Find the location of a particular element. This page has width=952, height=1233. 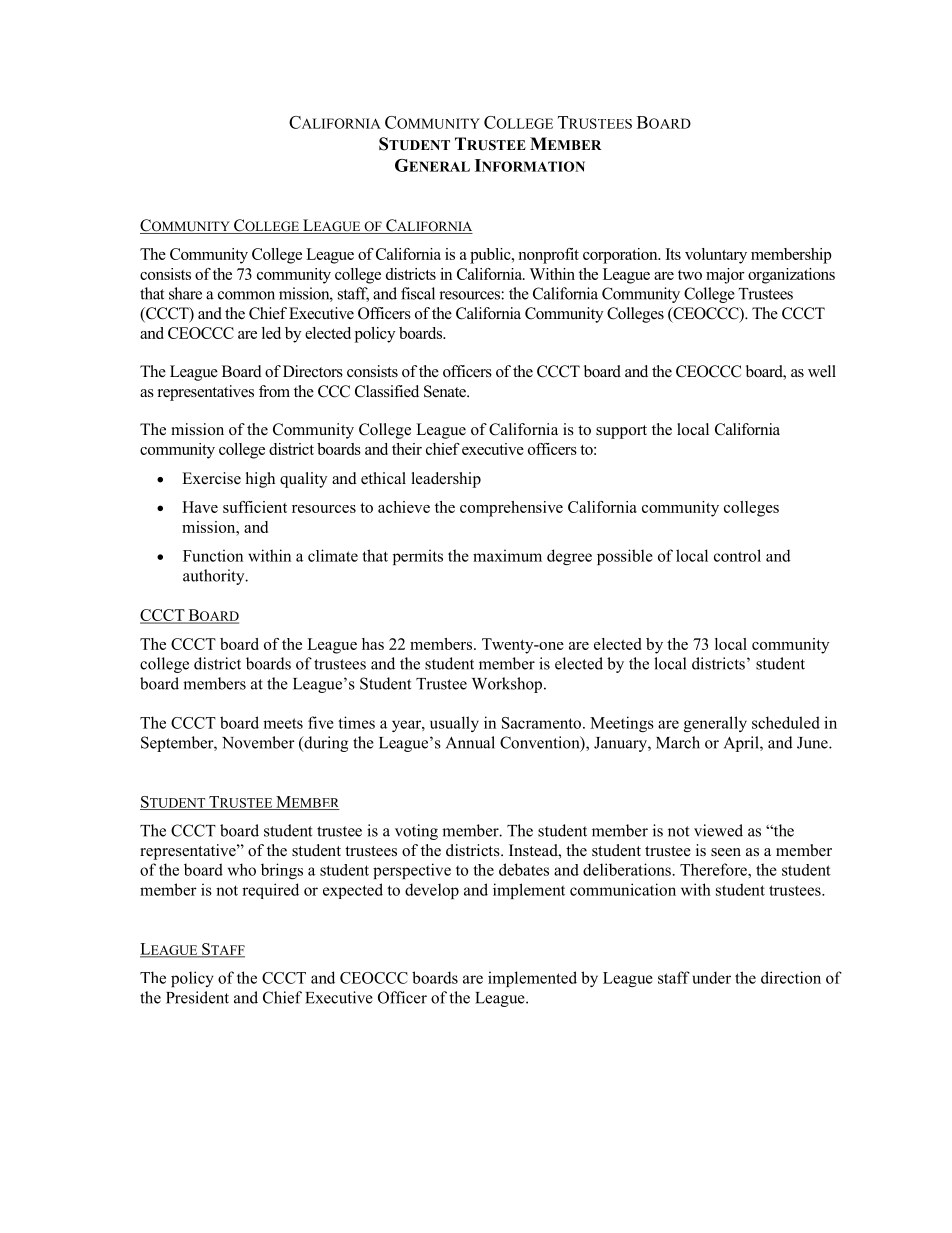

authority is located at coordinates (215, 577).
